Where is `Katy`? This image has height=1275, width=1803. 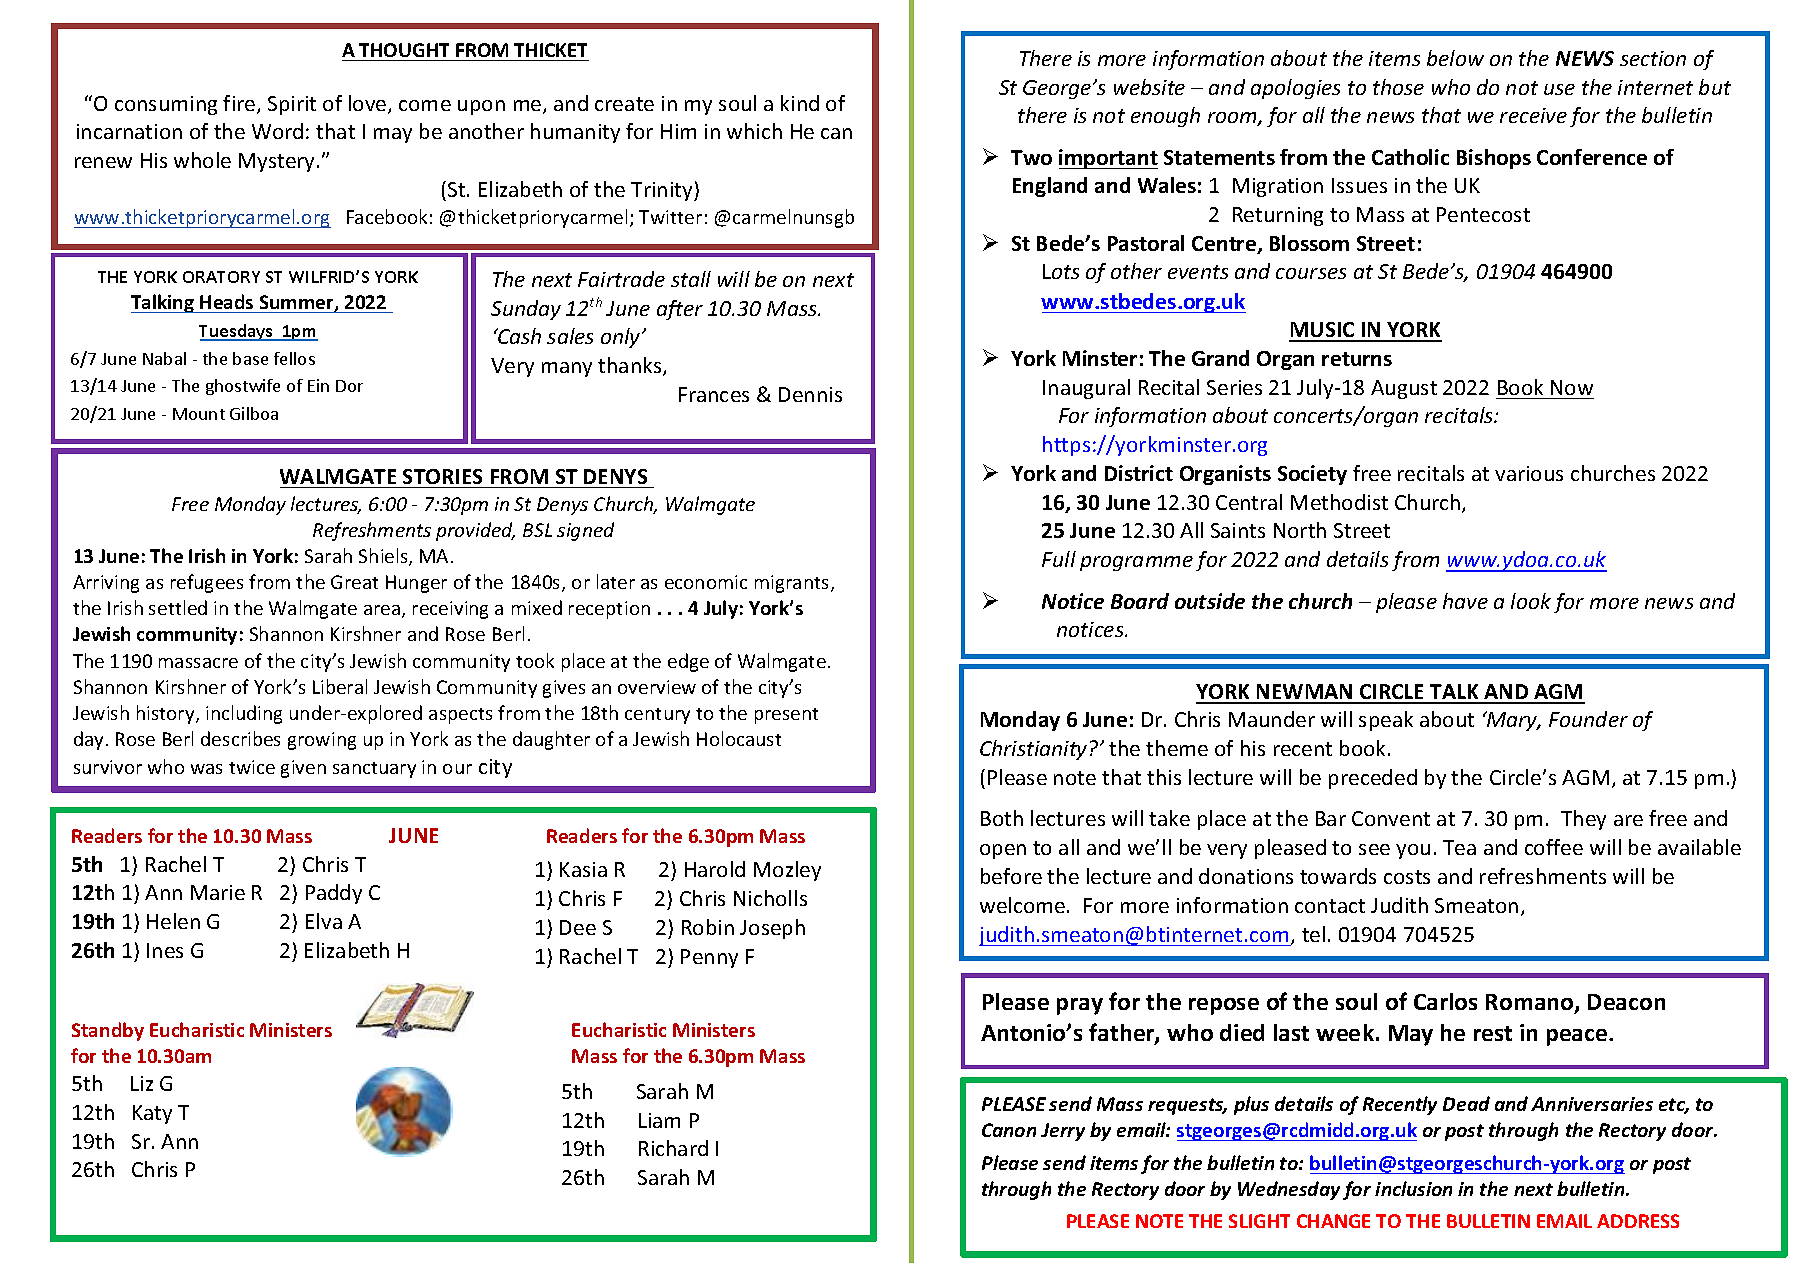 Katy is located at coordinates (152, 1114).
